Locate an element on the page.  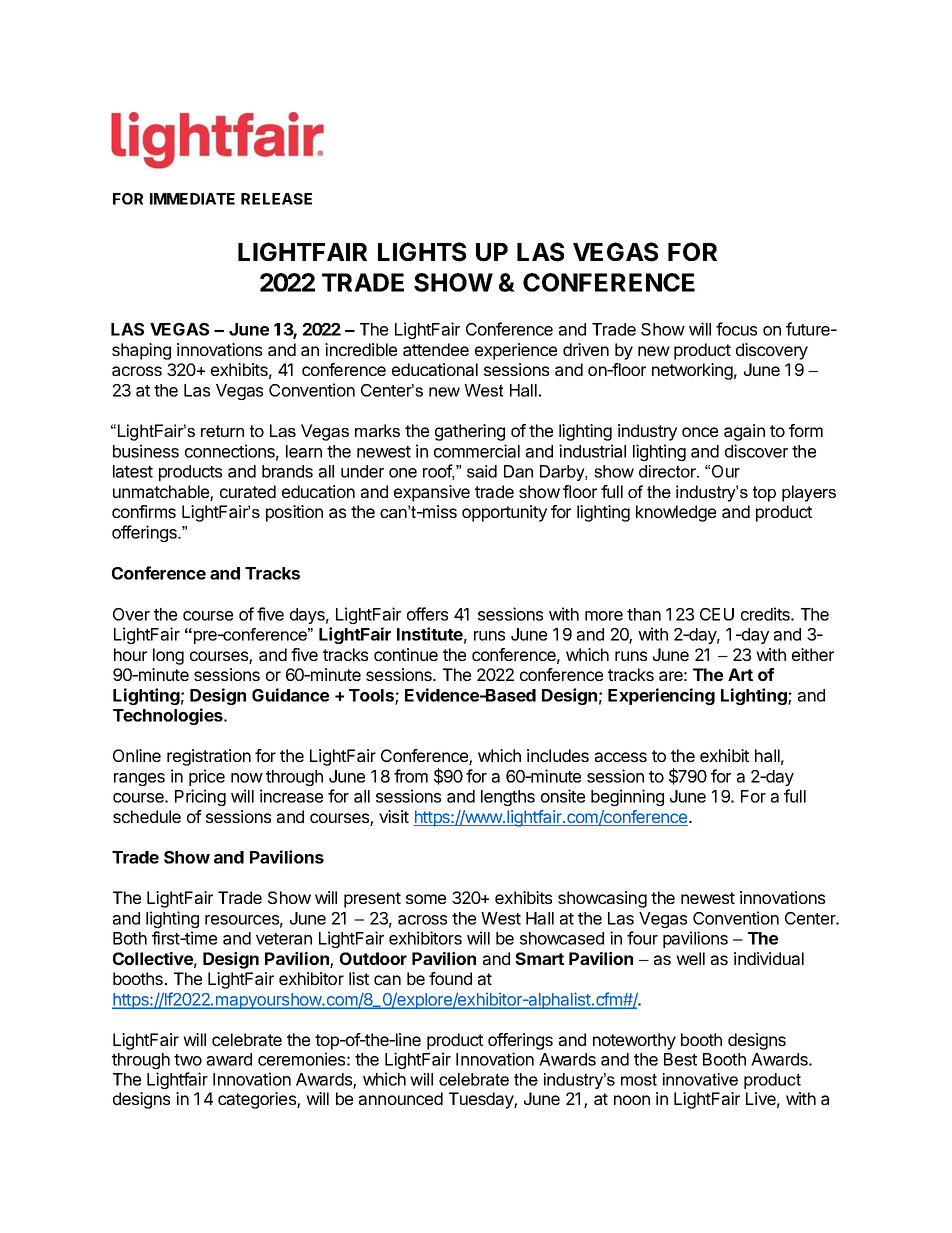
long is located at coordinates (168, 656).
